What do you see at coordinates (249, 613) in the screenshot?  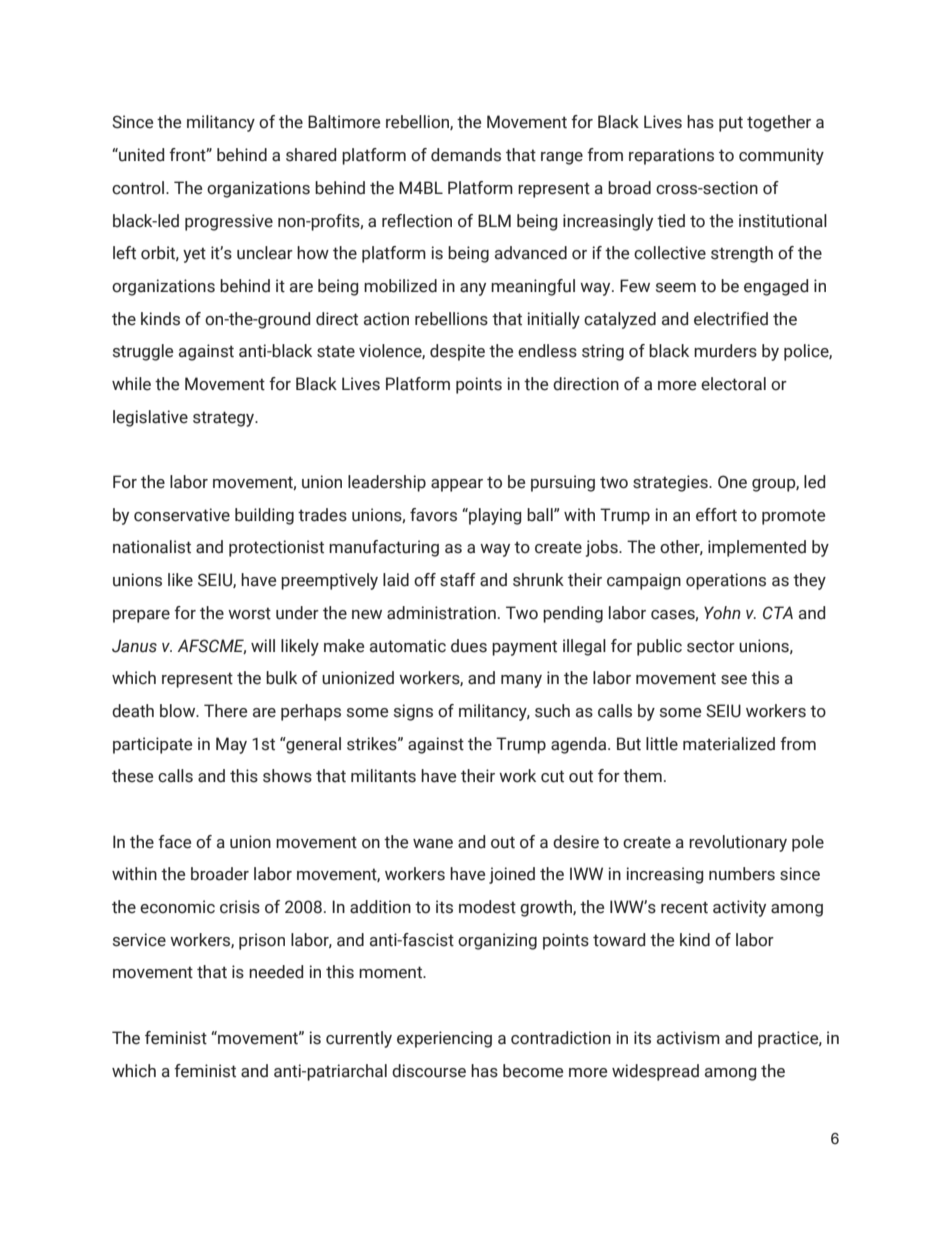 I see `worst` at bounding box center [249, 613].
